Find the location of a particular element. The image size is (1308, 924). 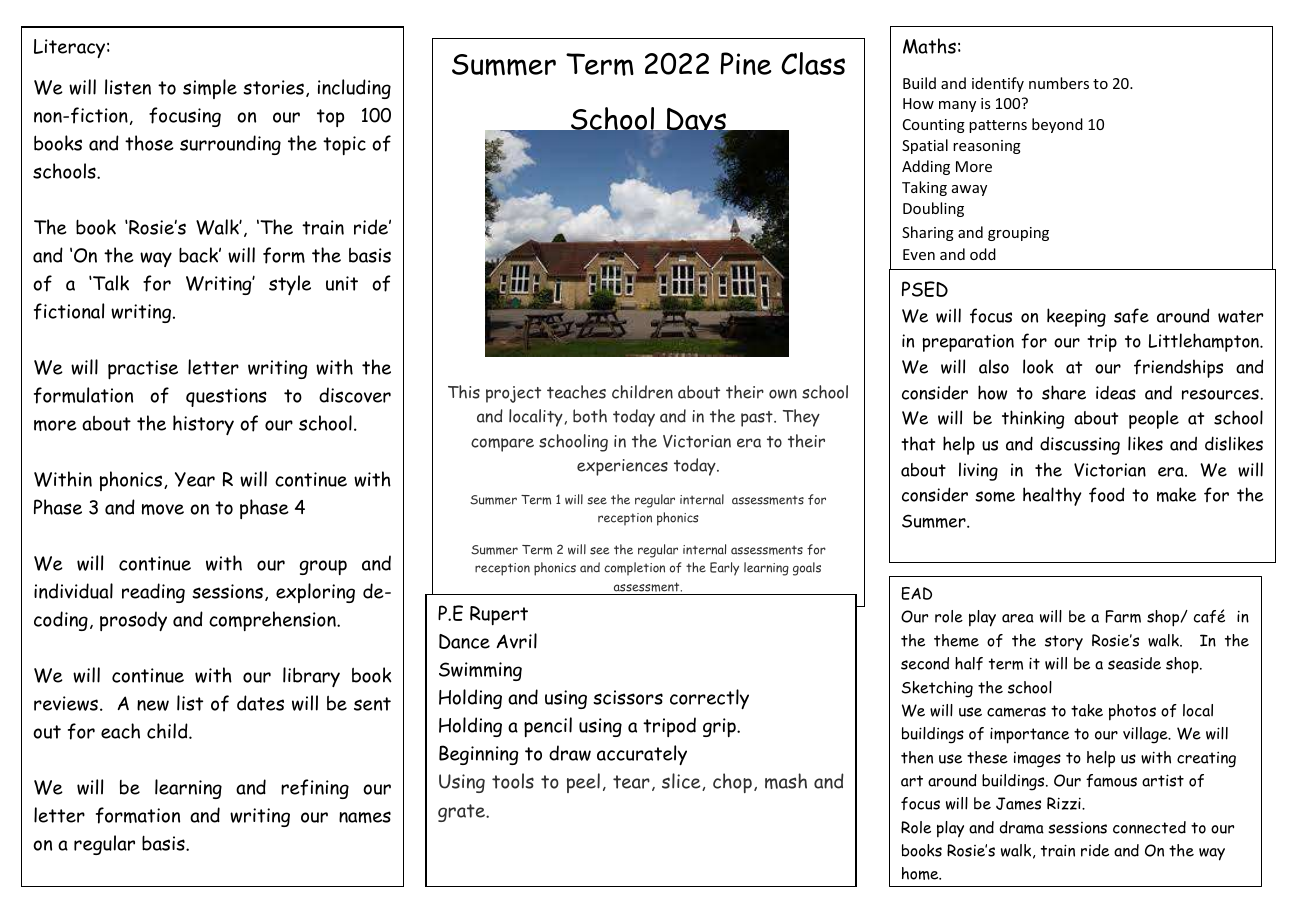

numbers is located at coordinates (1059, 83).
